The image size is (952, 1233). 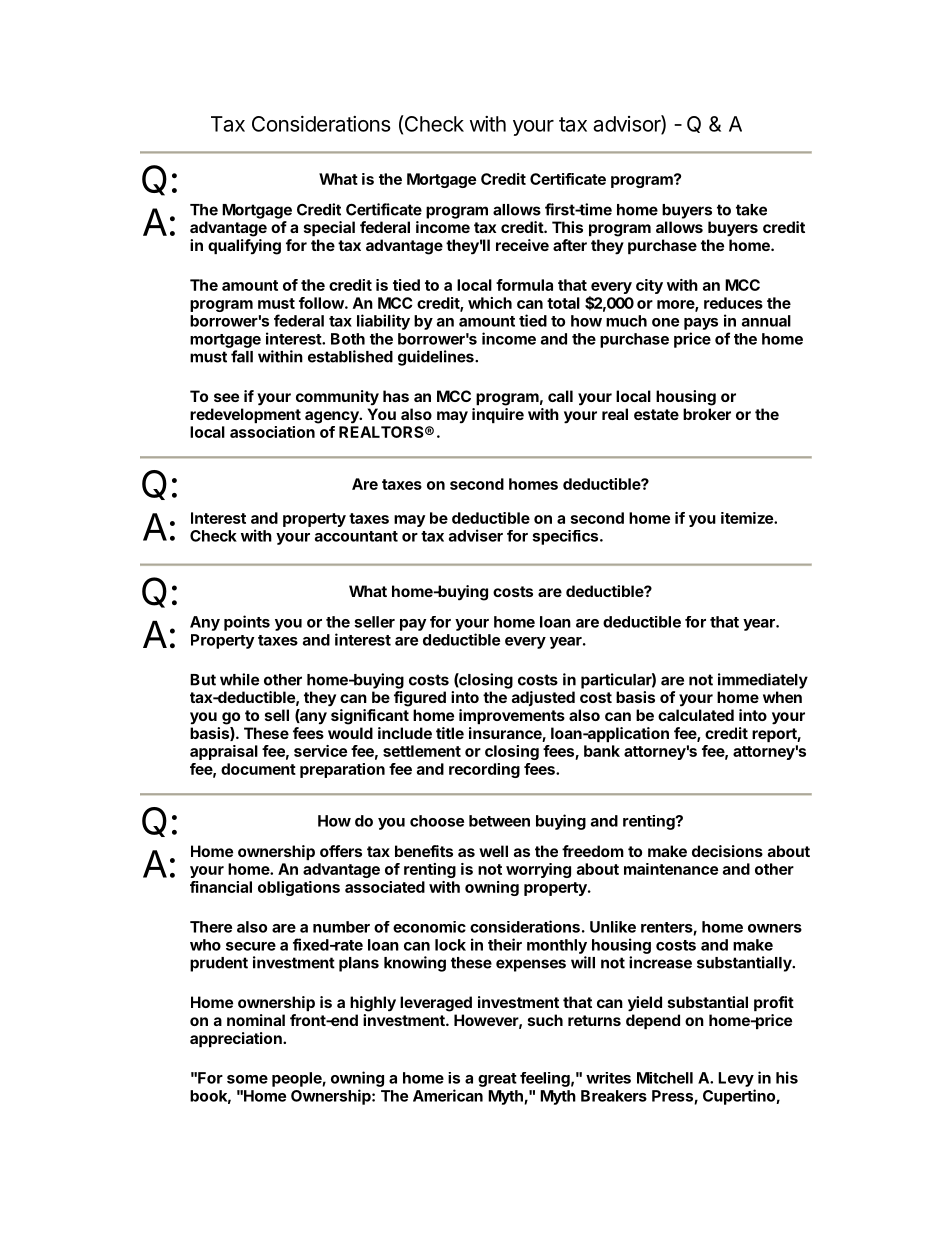 What do you see at coordinates (497, 1080) in the image?
I see `great` at bounding box center [497, 1080].
